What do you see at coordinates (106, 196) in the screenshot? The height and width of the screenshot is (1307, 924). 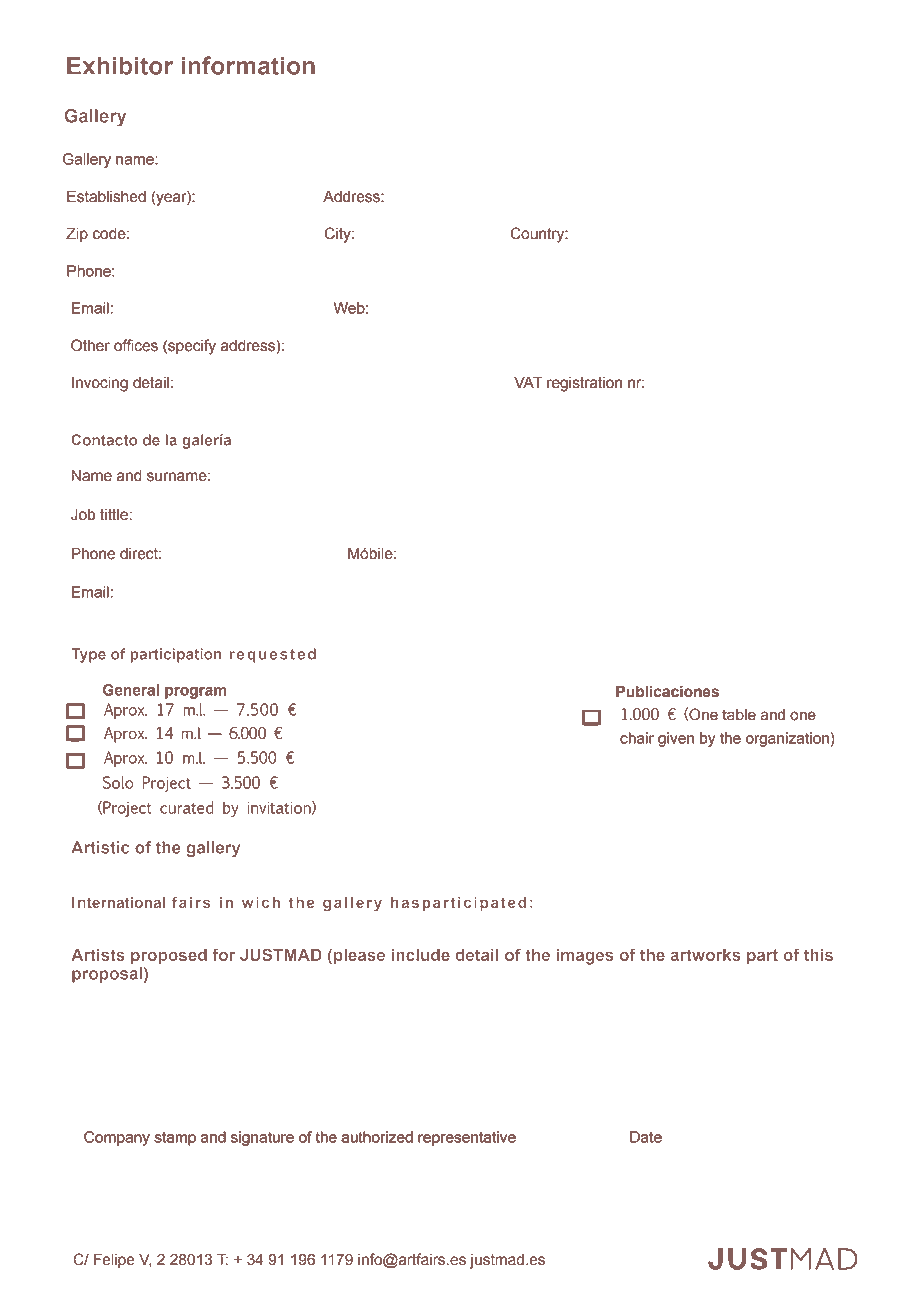 I see `Established` at bounding box center [106, 196].
